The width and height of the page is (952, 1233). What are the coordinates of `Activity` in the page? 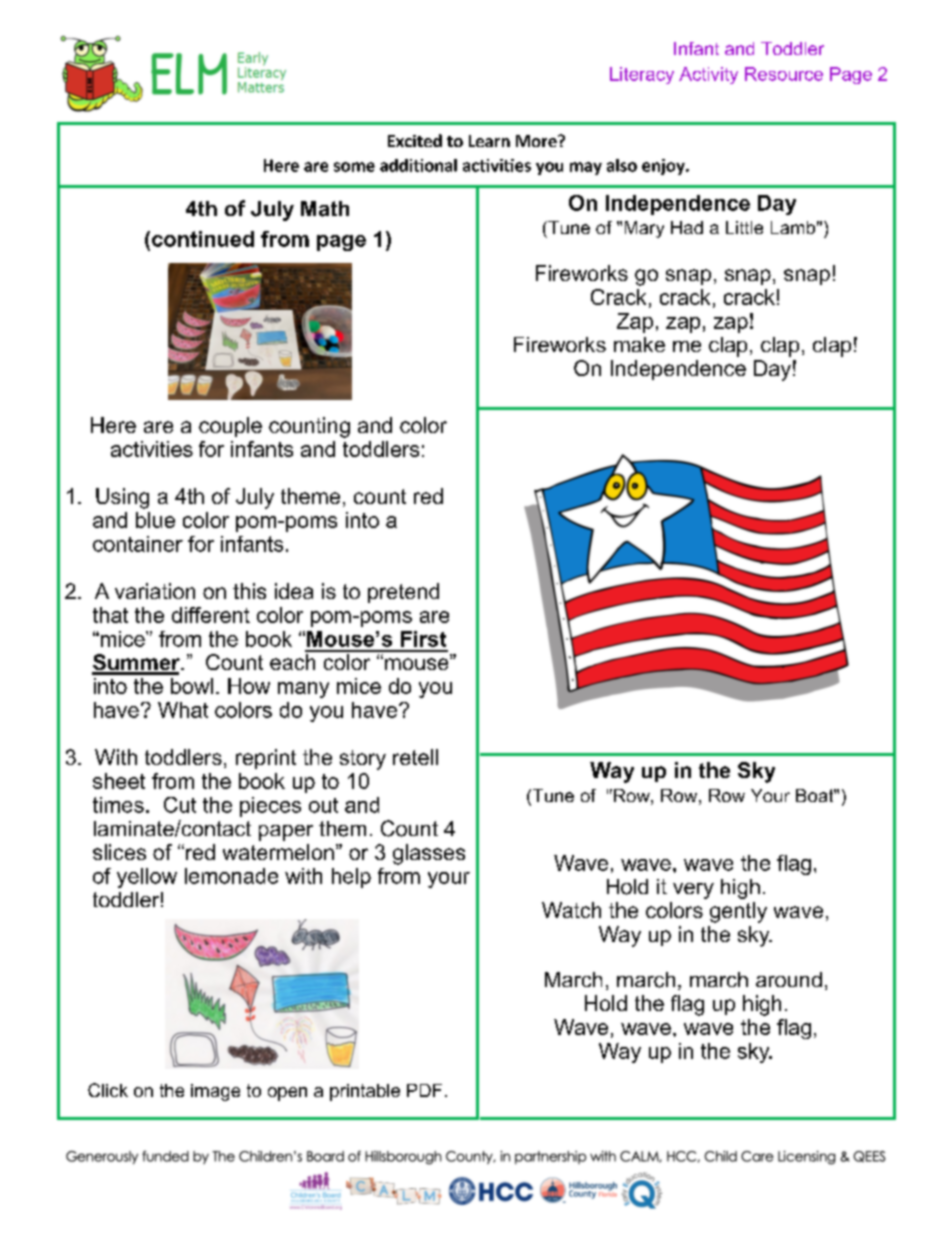 It's located at (708, 75).
